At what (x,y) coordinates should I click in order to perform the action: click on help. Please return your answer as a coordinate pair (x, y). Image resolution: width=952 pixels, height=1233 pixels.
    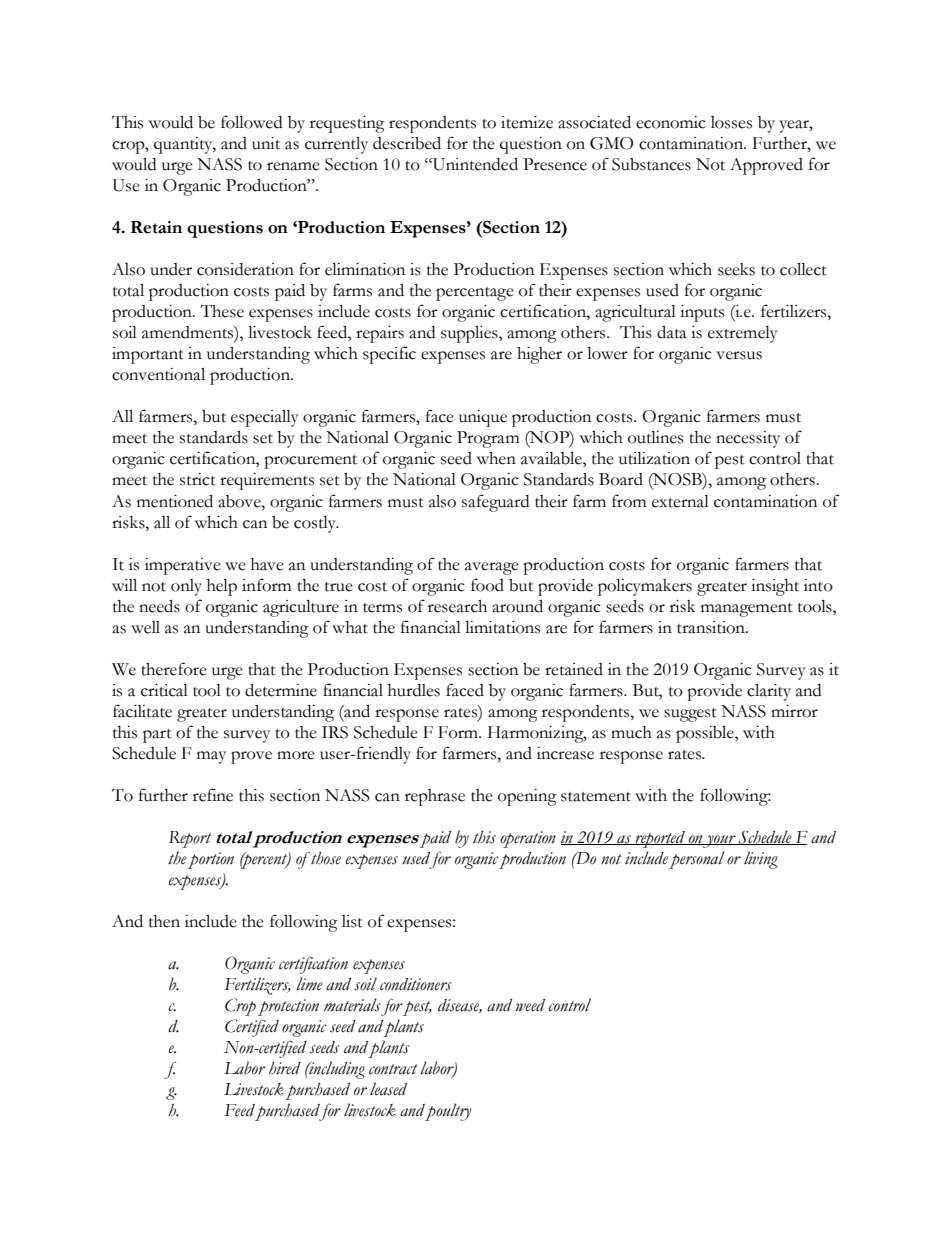
    Looking at the image, I should click on (222, 587).
